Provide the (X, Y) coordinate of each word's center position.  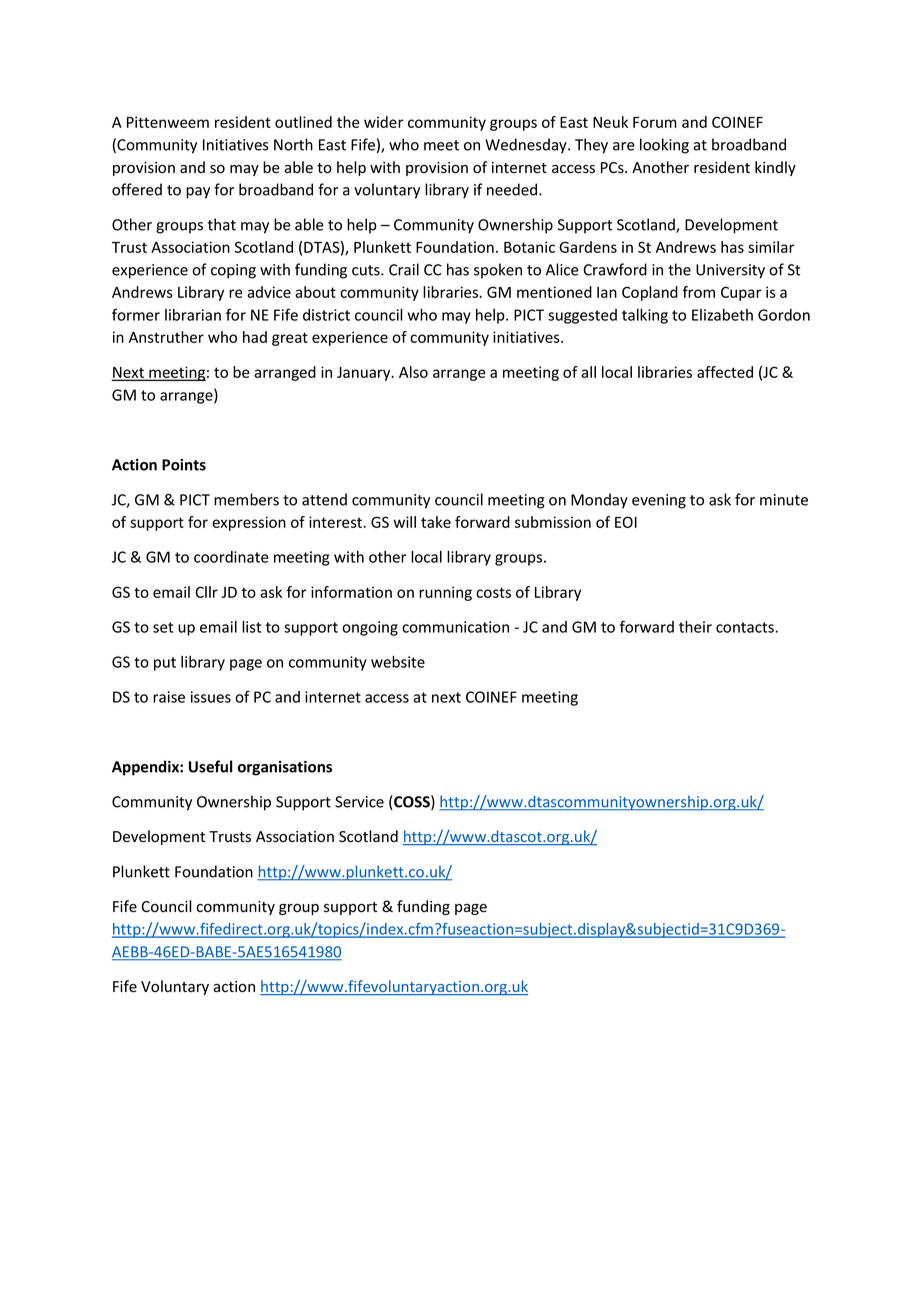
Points (184, 465)
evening (659, 501)
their (695, 627)
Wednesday (527, 146)
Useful (210, 766)
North (293, 144)
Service (359, 802)
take (436, 522)
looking (664, 146)
